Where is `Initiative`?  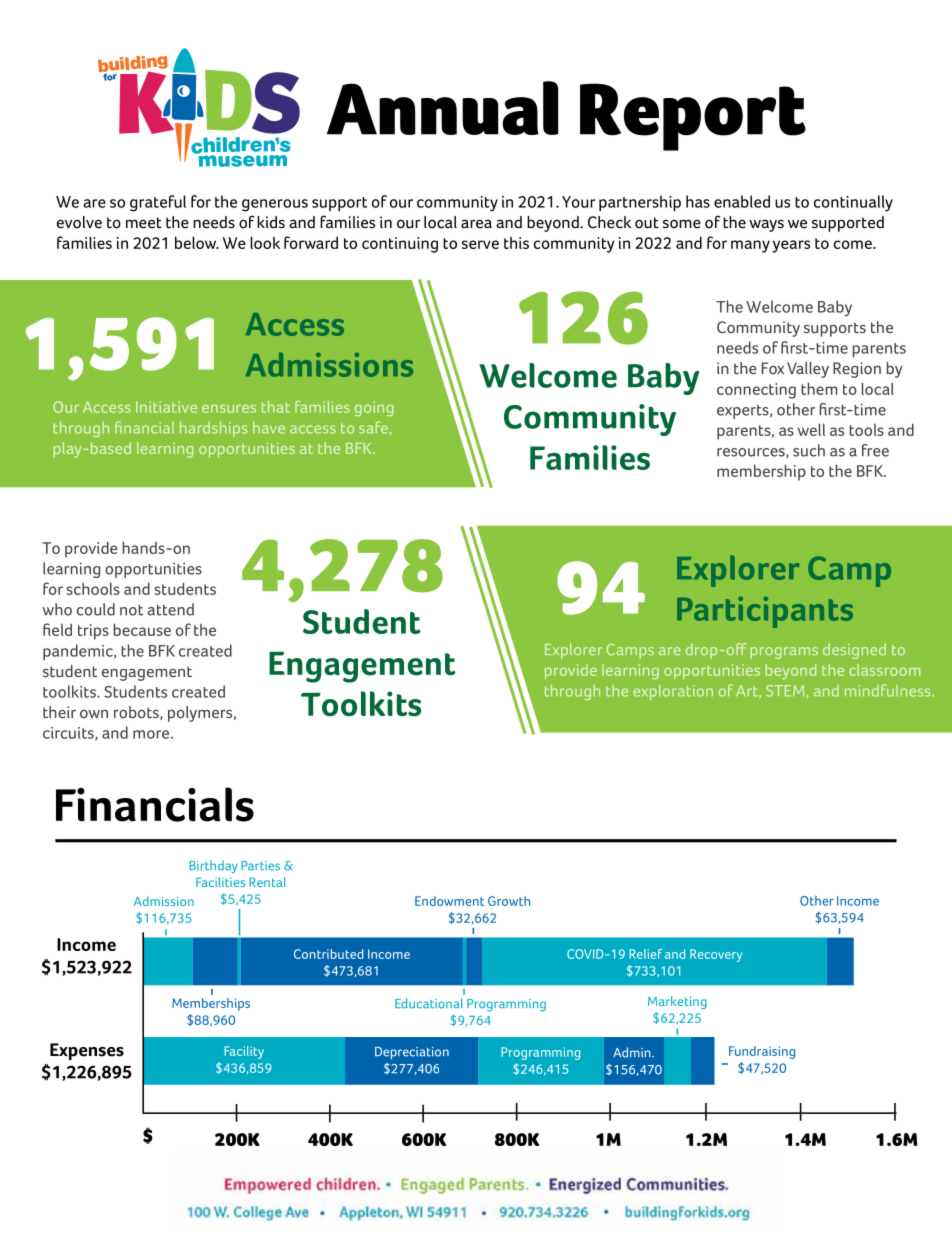
Initiative is located at coordinates (166, 407).
